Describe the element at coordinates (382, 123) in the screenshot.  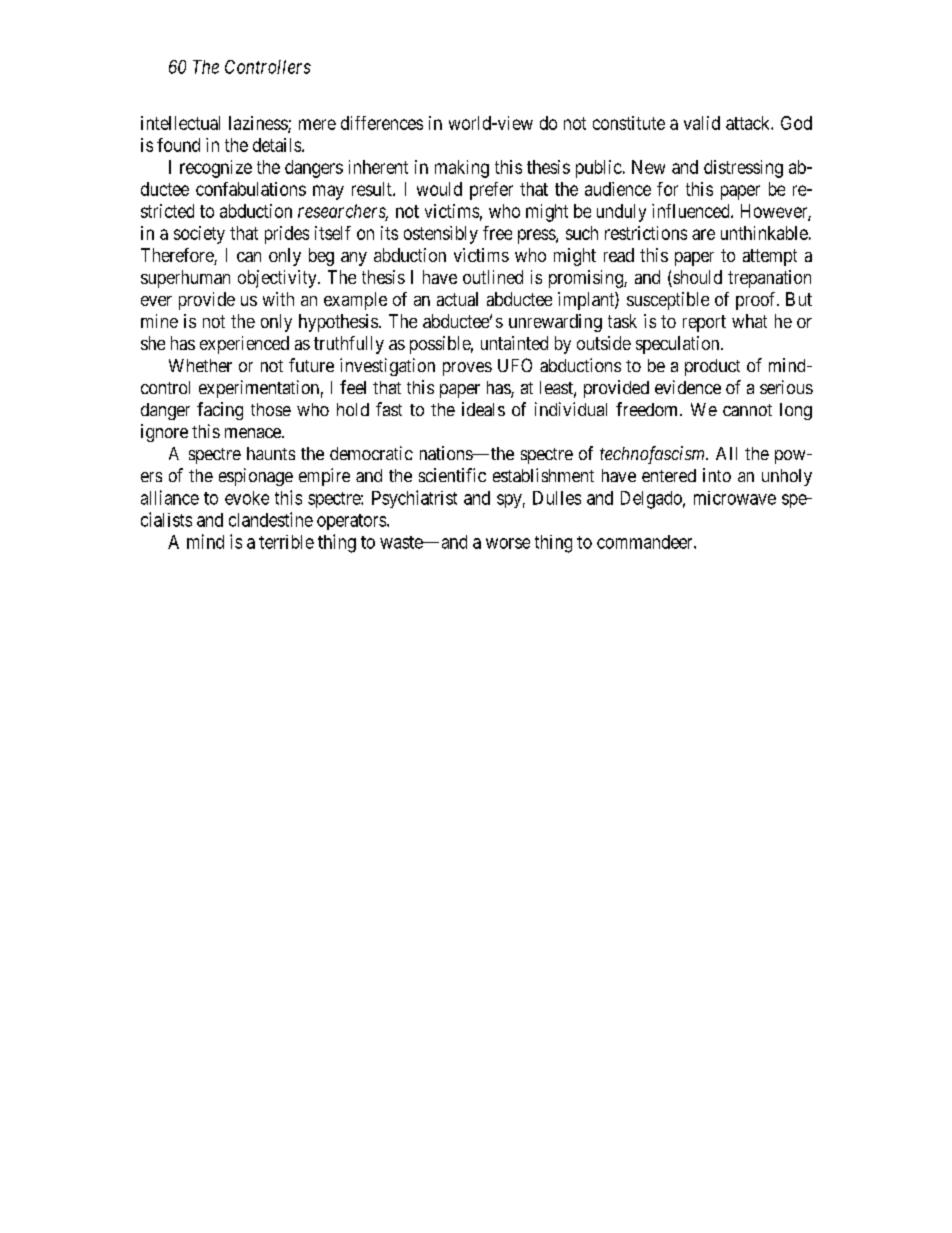
I see `differences` at that location.
